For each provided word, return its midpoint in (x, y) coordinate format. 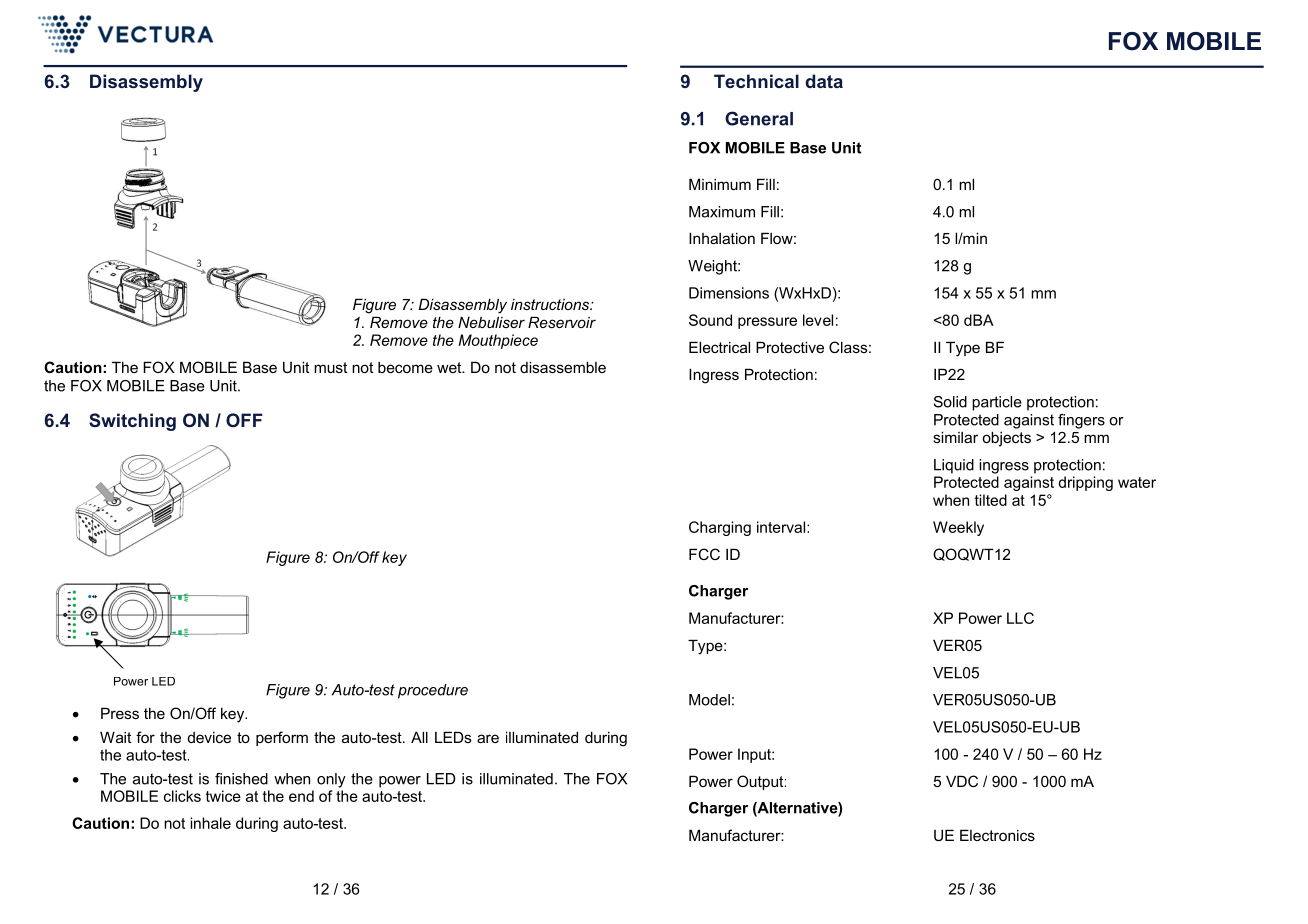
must (330, 367)
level (818, 320)
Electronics (997, 835)
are (488, 738)
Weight (713, 267)
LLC (1020, 618)
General (759, 118)
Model (709, 700)
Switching (132, 422)
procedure (433, 691)
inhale (210, 823)
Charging (720, 528)
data (824, 81)
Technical (756, 81)
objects (1006, 439)
